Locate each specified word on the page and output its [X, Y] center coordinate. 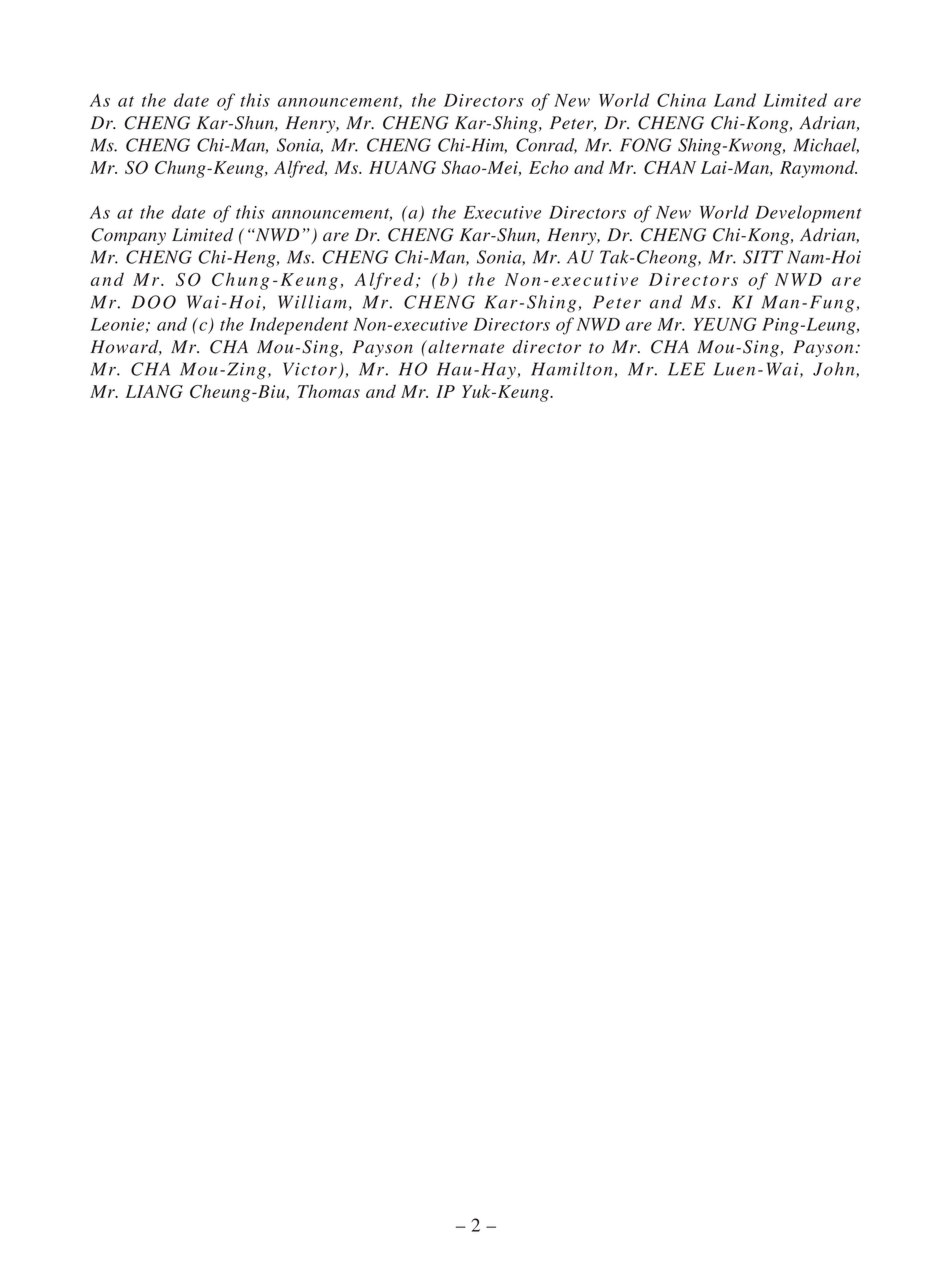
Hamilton [573, 370]
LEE [686, 369]
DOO [153, 302]
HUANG [402, 167]
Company [128, 236]
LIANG [154, 391]
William [312, 302]
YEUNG [725, 324]
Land [735, 100]
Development [808, 214]
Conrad [546, 146]
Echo [548, 167]
